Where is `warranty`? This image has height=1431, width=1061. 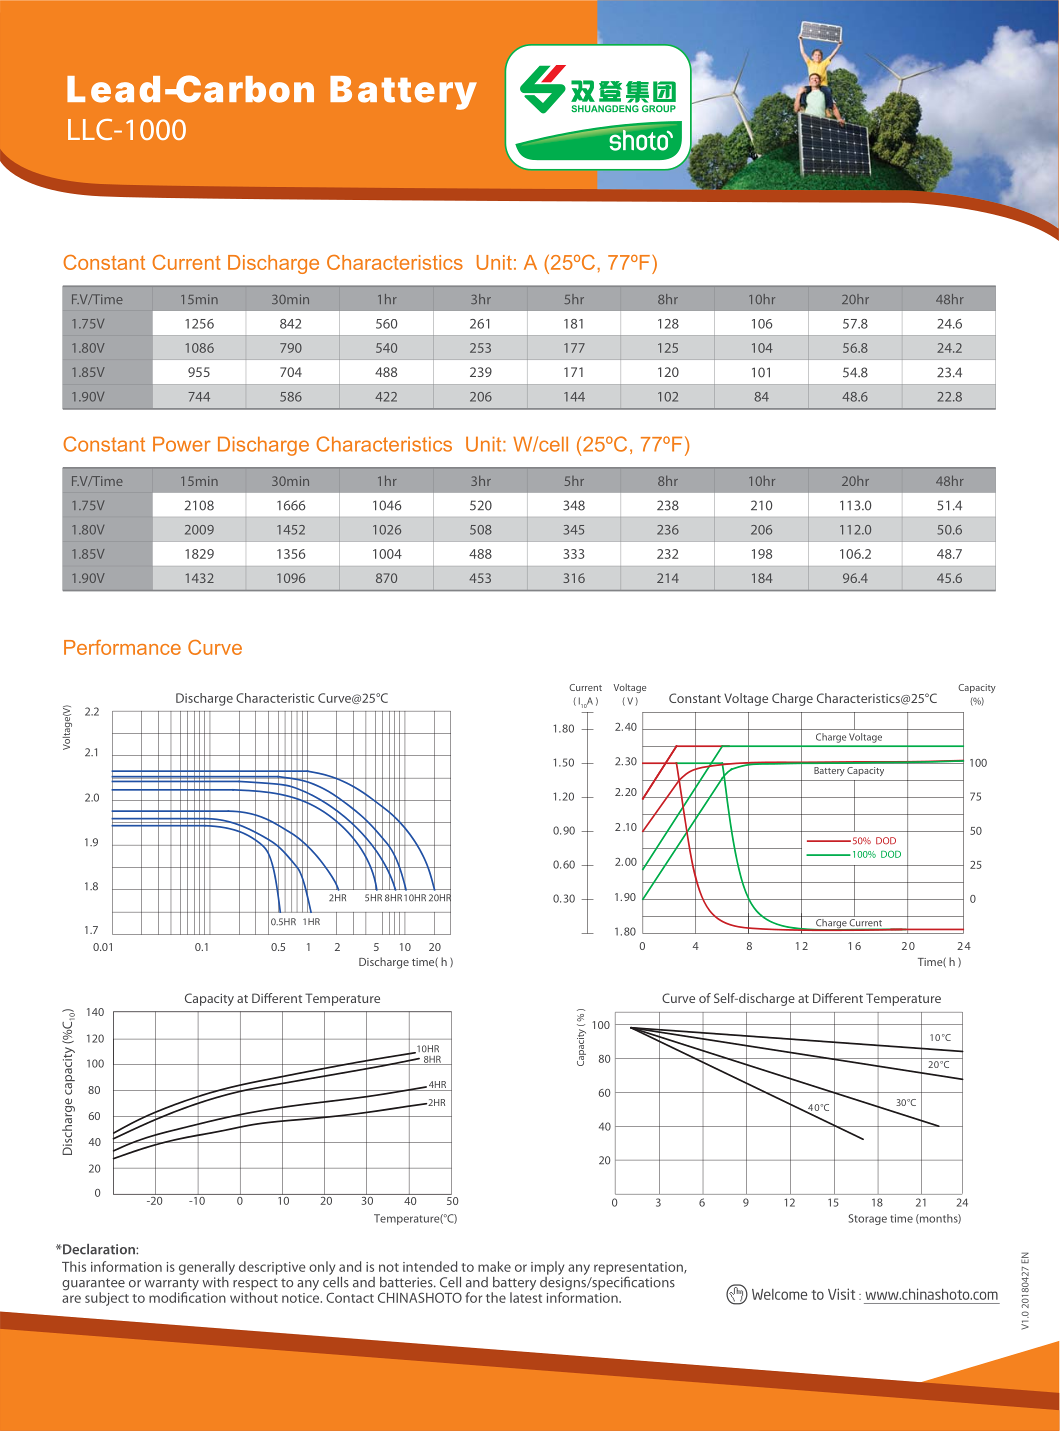 warranty is located at coordinates (171, 1285).
